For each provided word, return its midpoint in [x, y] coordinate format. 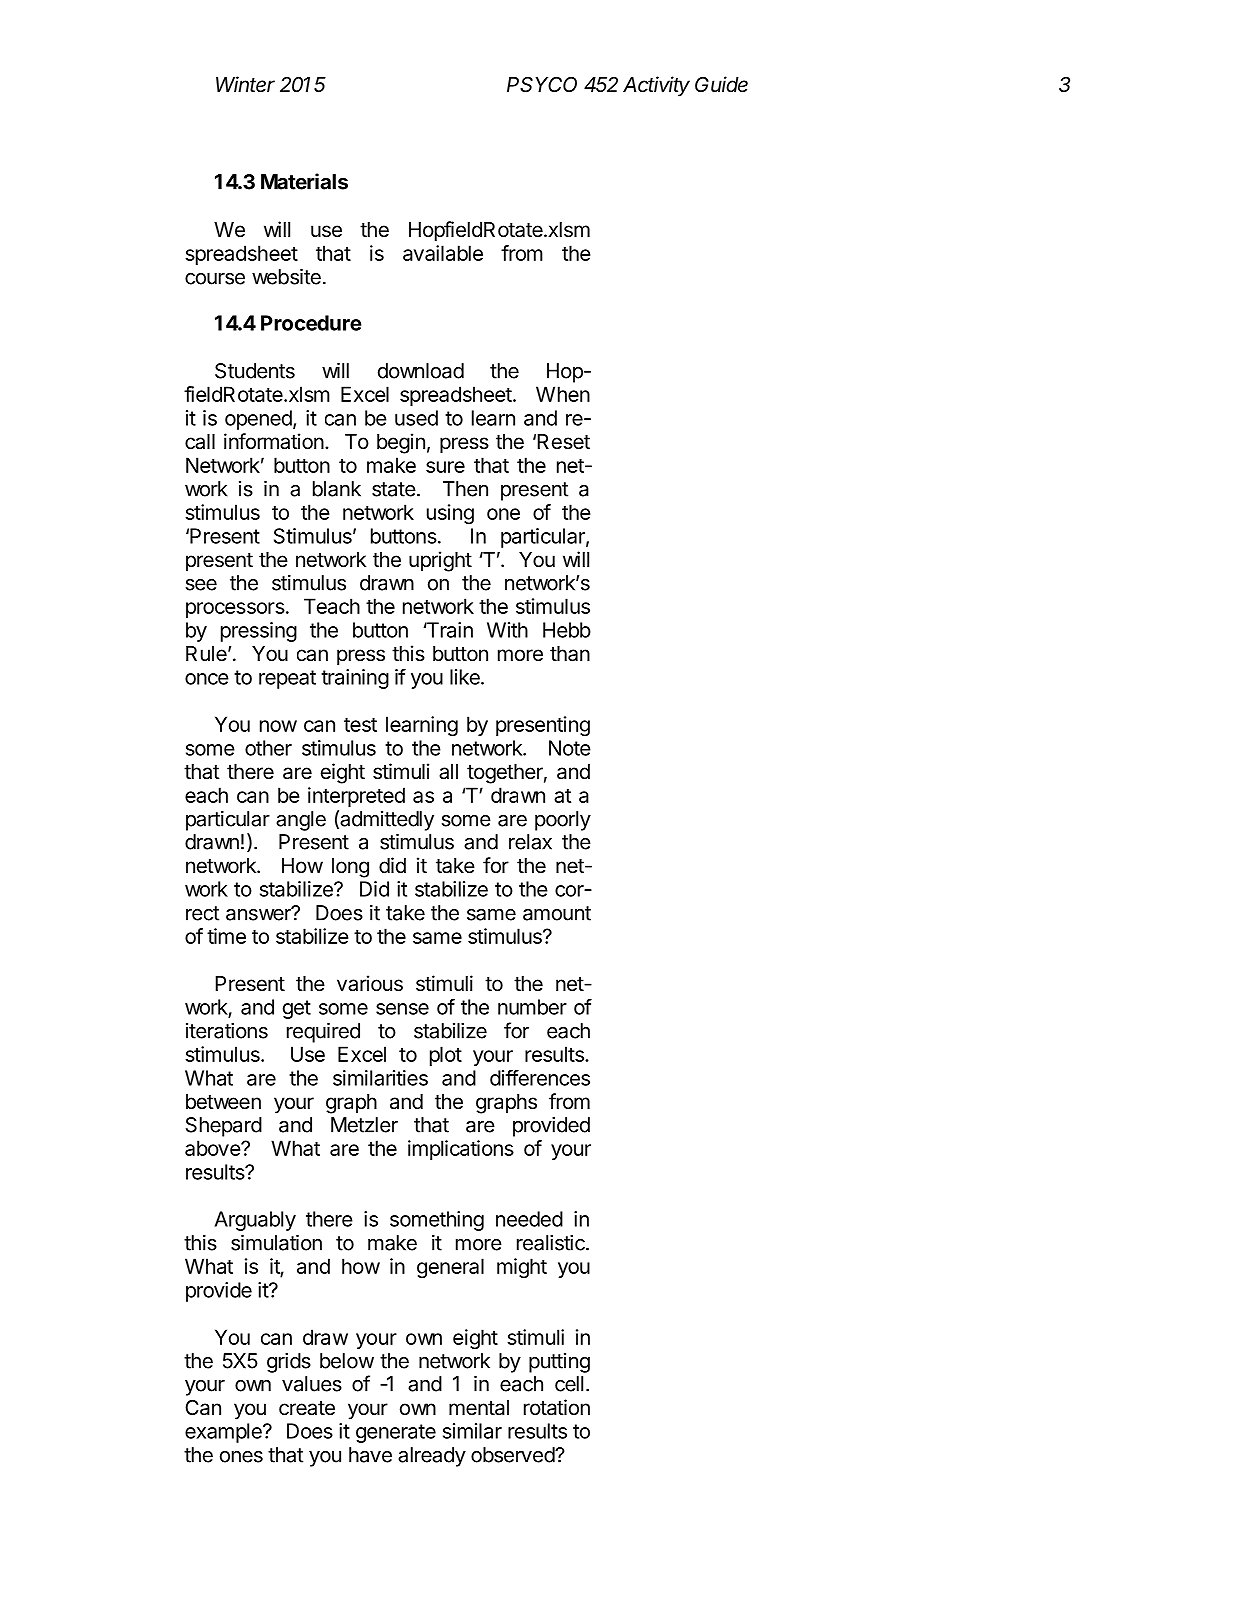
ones [241, 1457]
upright [440, 561]
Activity [656, 86]
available [443, 253]
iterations [227, 1031]
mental [479, 1408]
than [570, 654]
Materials [304, 181]
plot [446, 1056]
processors [235, 610]
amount [557, 913]
